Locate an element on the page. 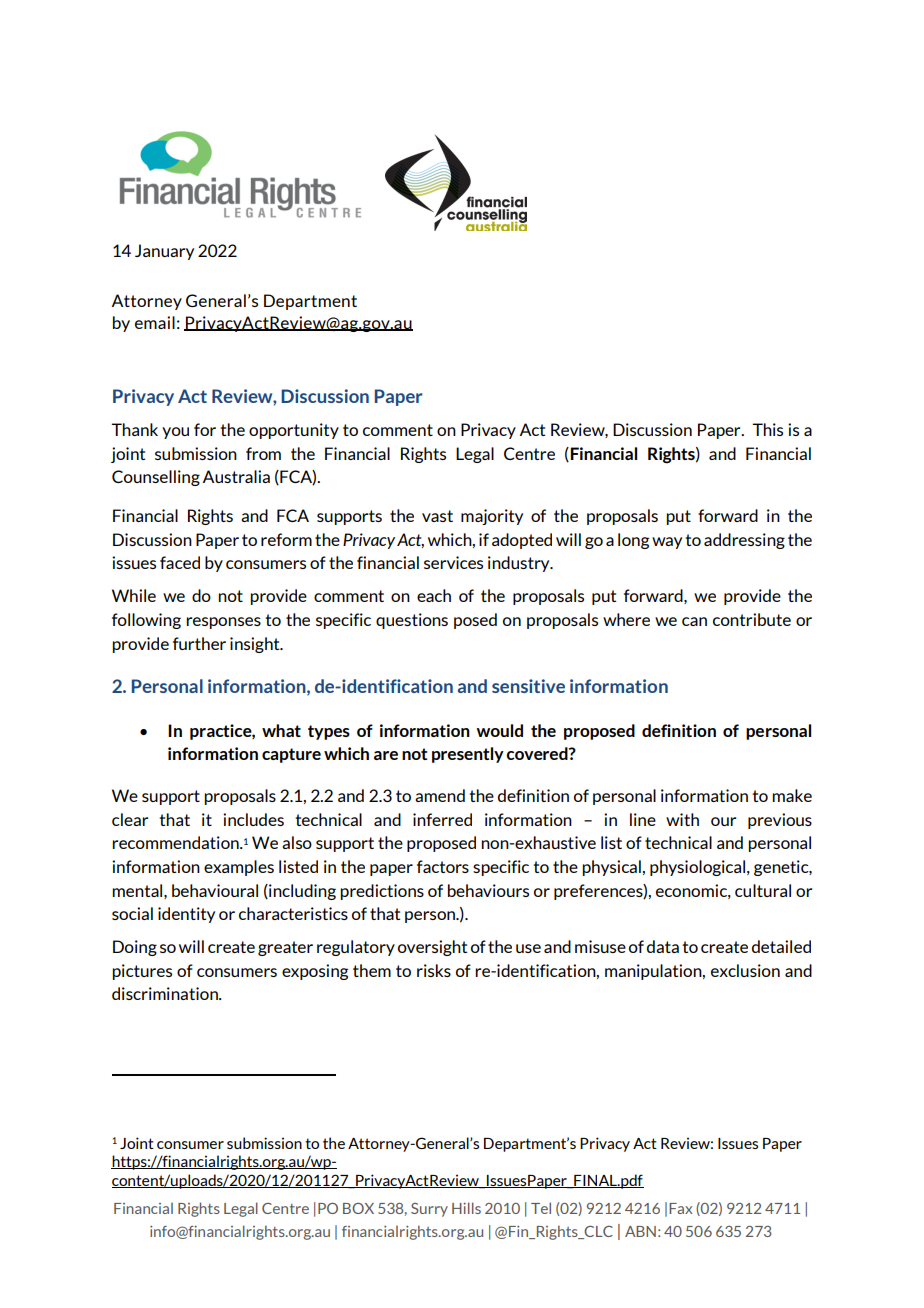 The height and width of the page is (1308, 924). Fax is located at coordinates (681, 1208).
